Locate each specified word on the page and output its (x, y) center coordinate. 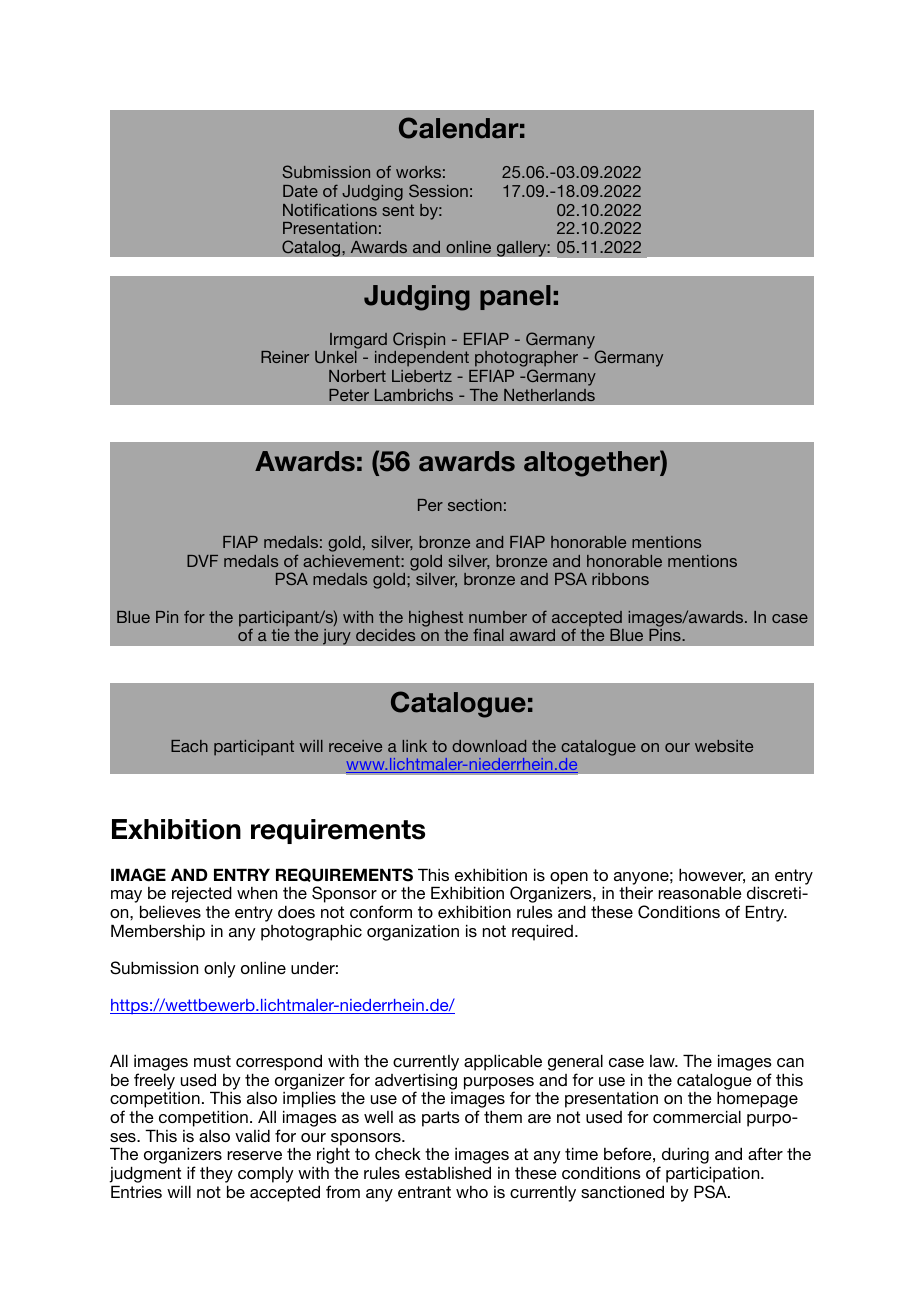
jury (337, 636)
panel (515, 297)
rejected (202, 894)
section (475, 505)
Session (438, 190)
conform (381, 911)
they (216, 1174)
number (498, 617)
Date (300, 191)
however (712, 876)
